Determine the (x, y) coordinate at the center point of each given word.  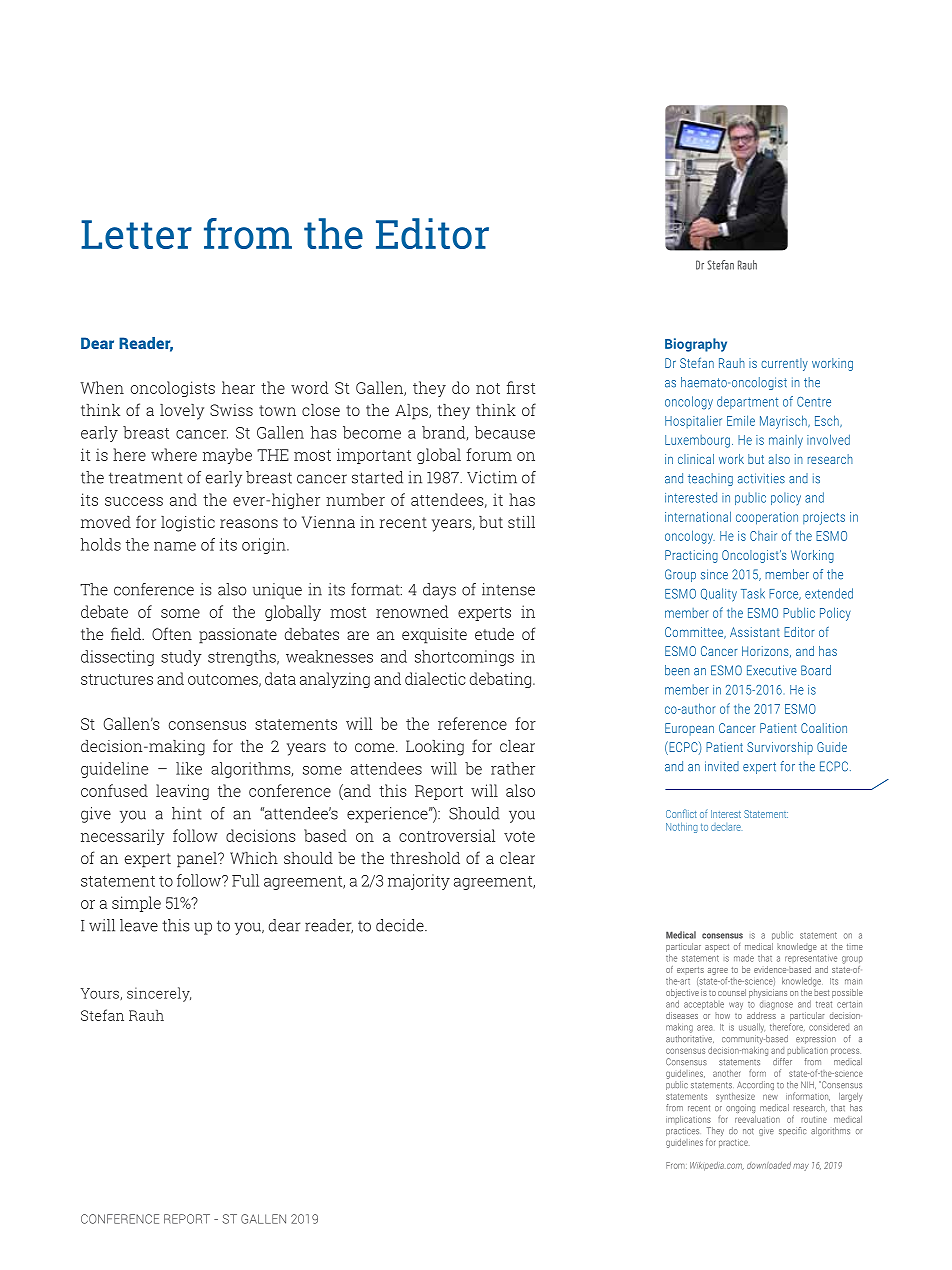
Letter (136, 234)
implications (688, 1120)
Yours (100, 994)
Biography (696, 345)
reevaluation (757, 1119)
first (521, 387)
